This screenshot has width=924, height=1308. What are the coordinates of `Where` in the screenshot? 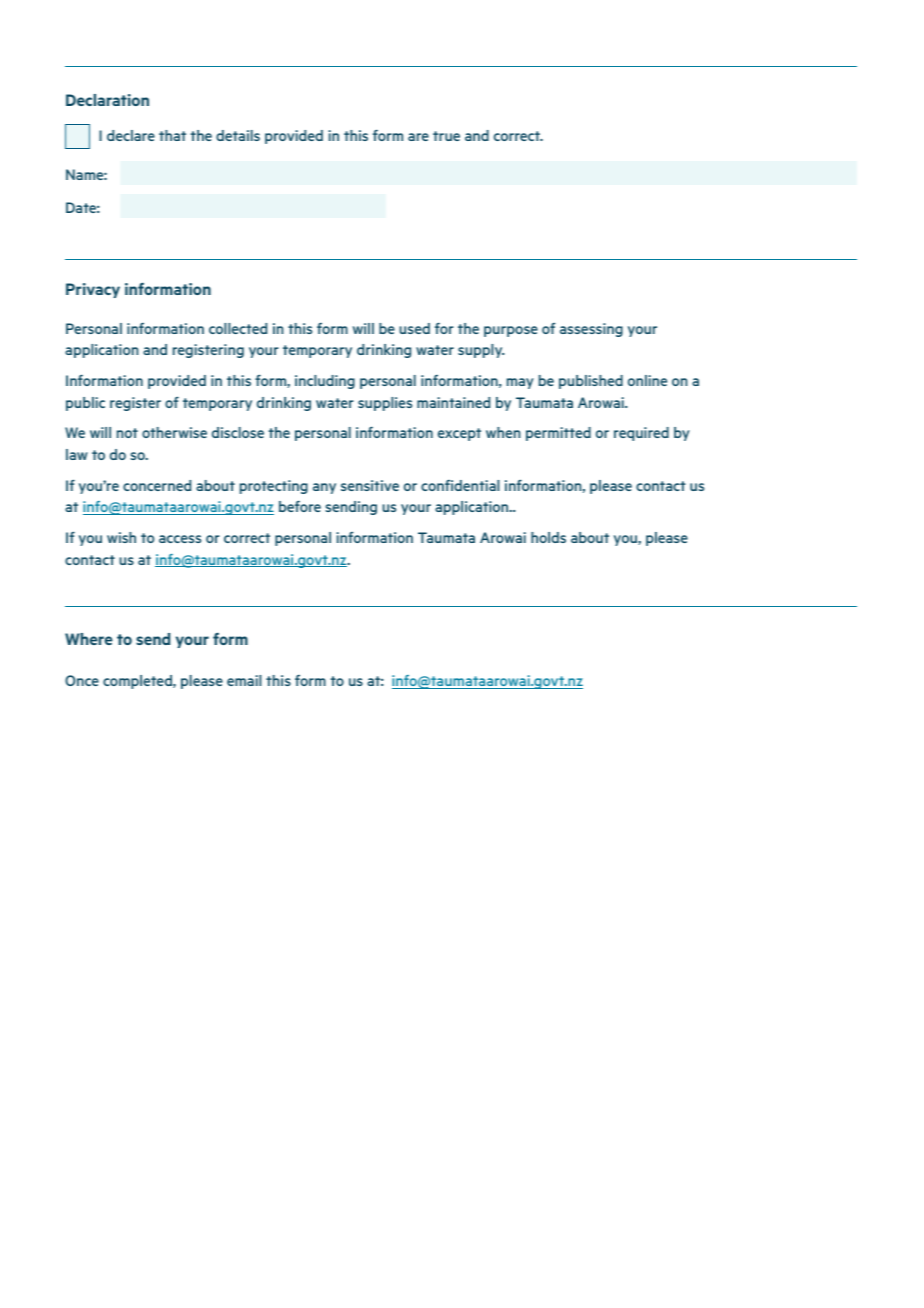 It's located at (89, 639).
